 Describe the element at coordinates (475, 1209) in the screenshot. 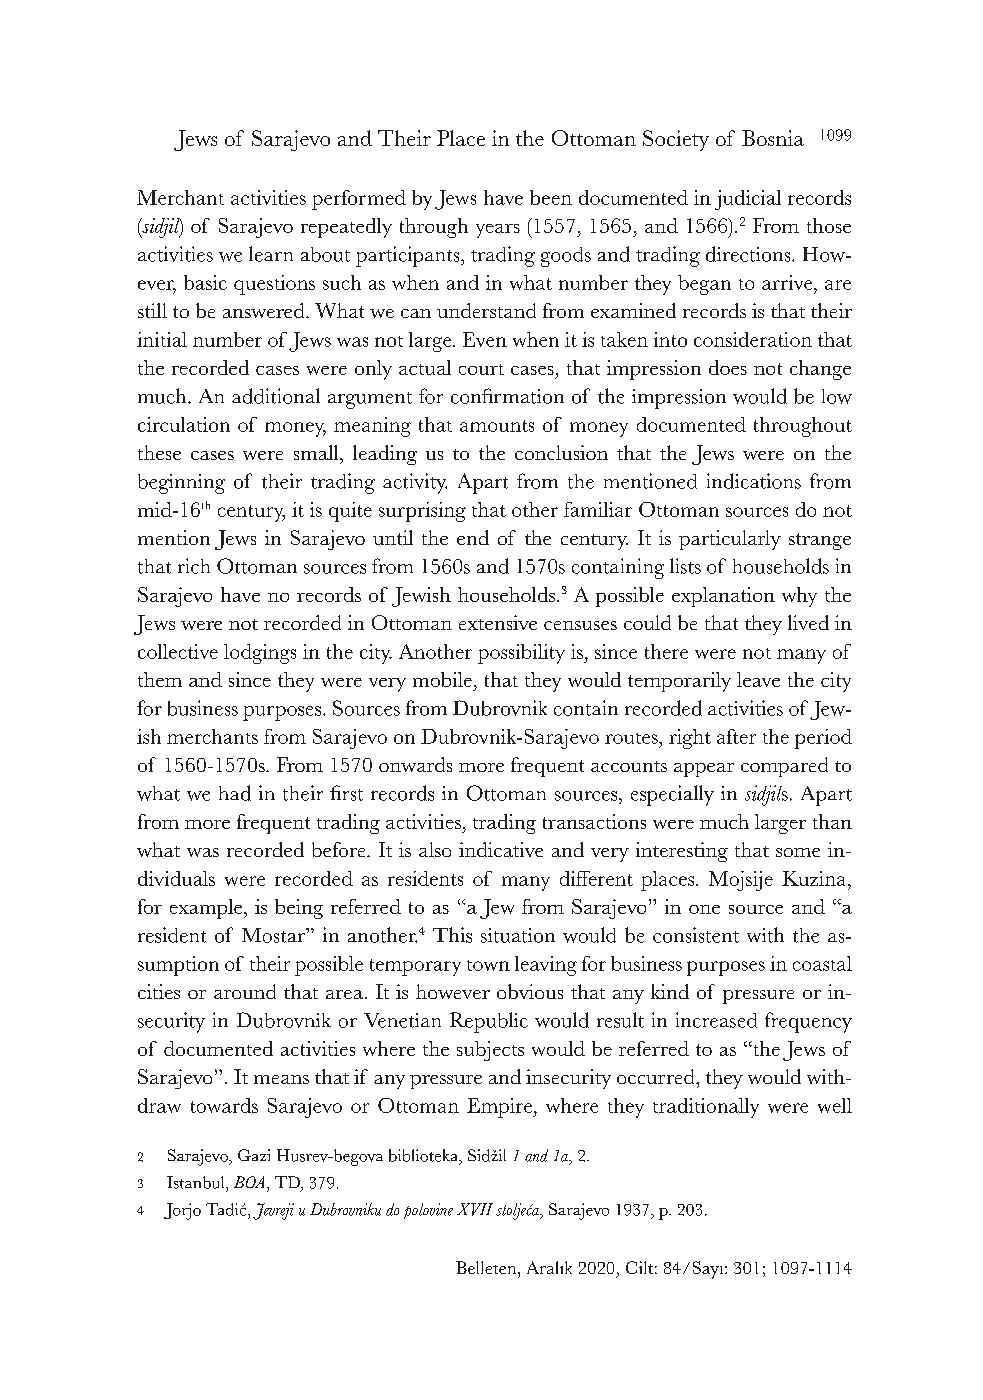

I see `XVII` at that location.
